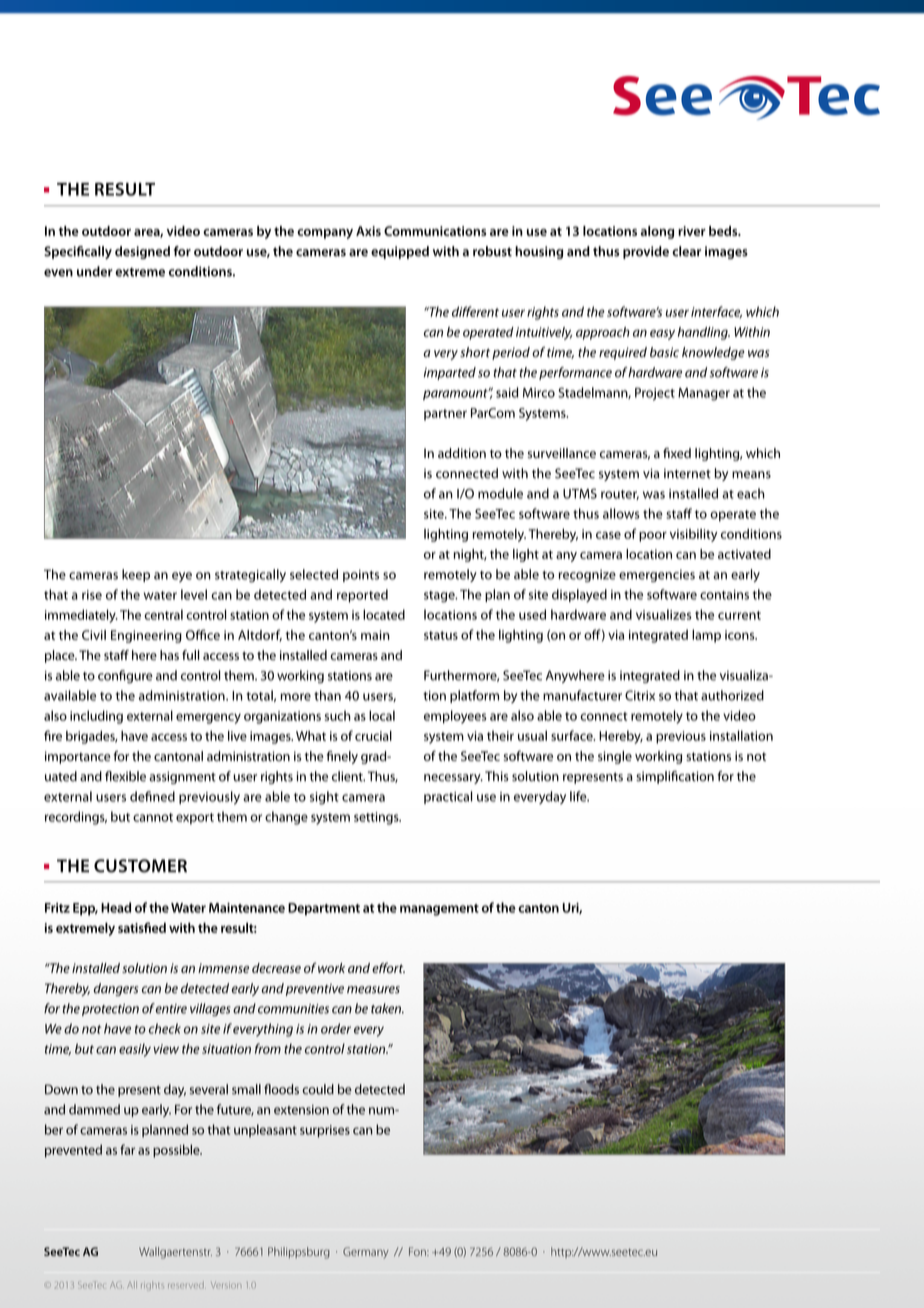  Describe the element at coordinates (686, 251) in the screenshot. I see `clear` at that location.
